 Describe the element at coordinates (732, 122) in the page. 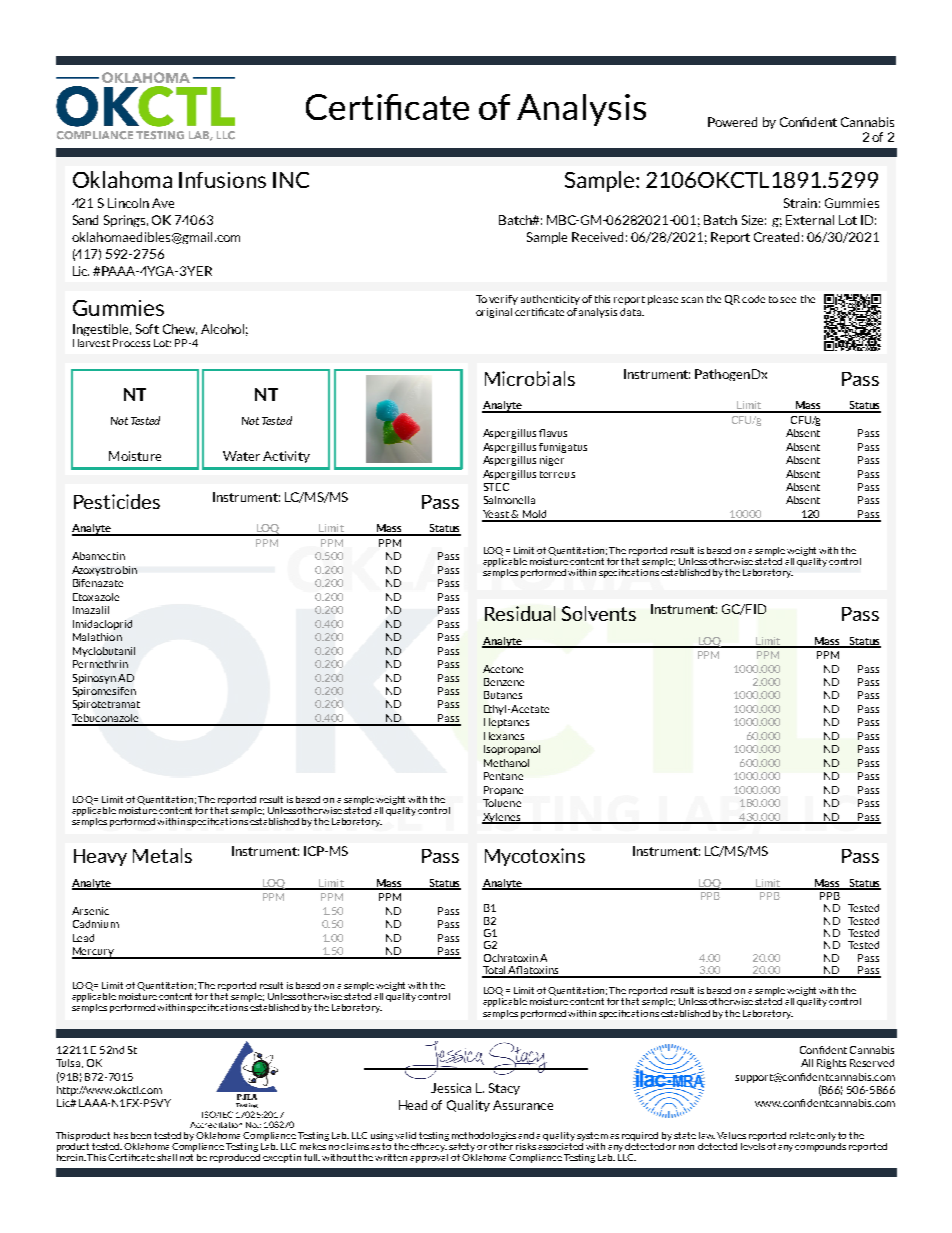

I see `Powered` at that location.
